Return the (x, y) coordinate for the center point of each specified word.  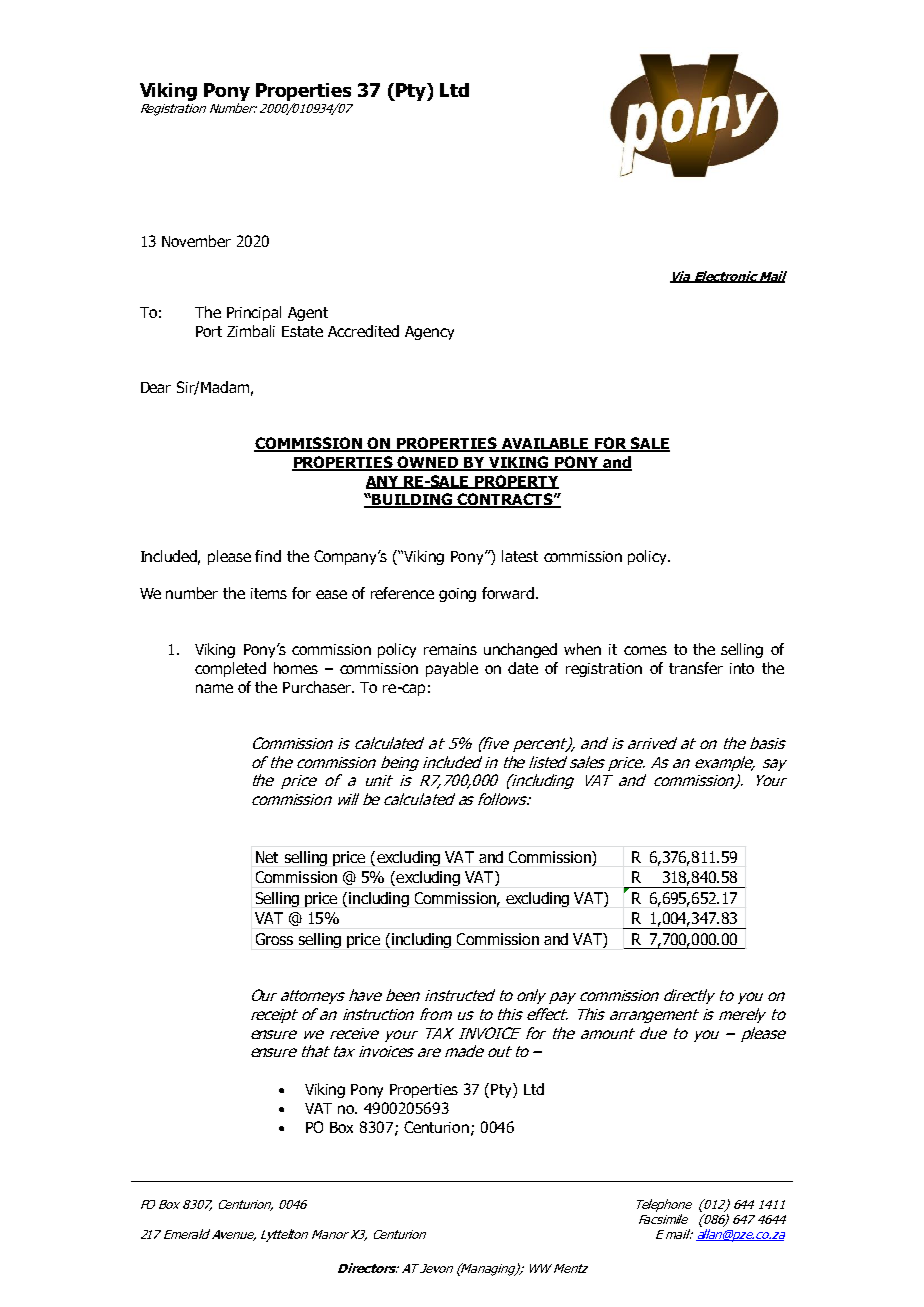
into (742, 668)
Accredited (363, 331)
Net (267, 857)
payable (452, 669)
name (214, 688)
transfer (696, 668)
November (196, 241)
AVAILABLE (545, 445)
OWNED (428, 463)
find (268, 556)
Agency (429, 333)
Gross (274, 939)
